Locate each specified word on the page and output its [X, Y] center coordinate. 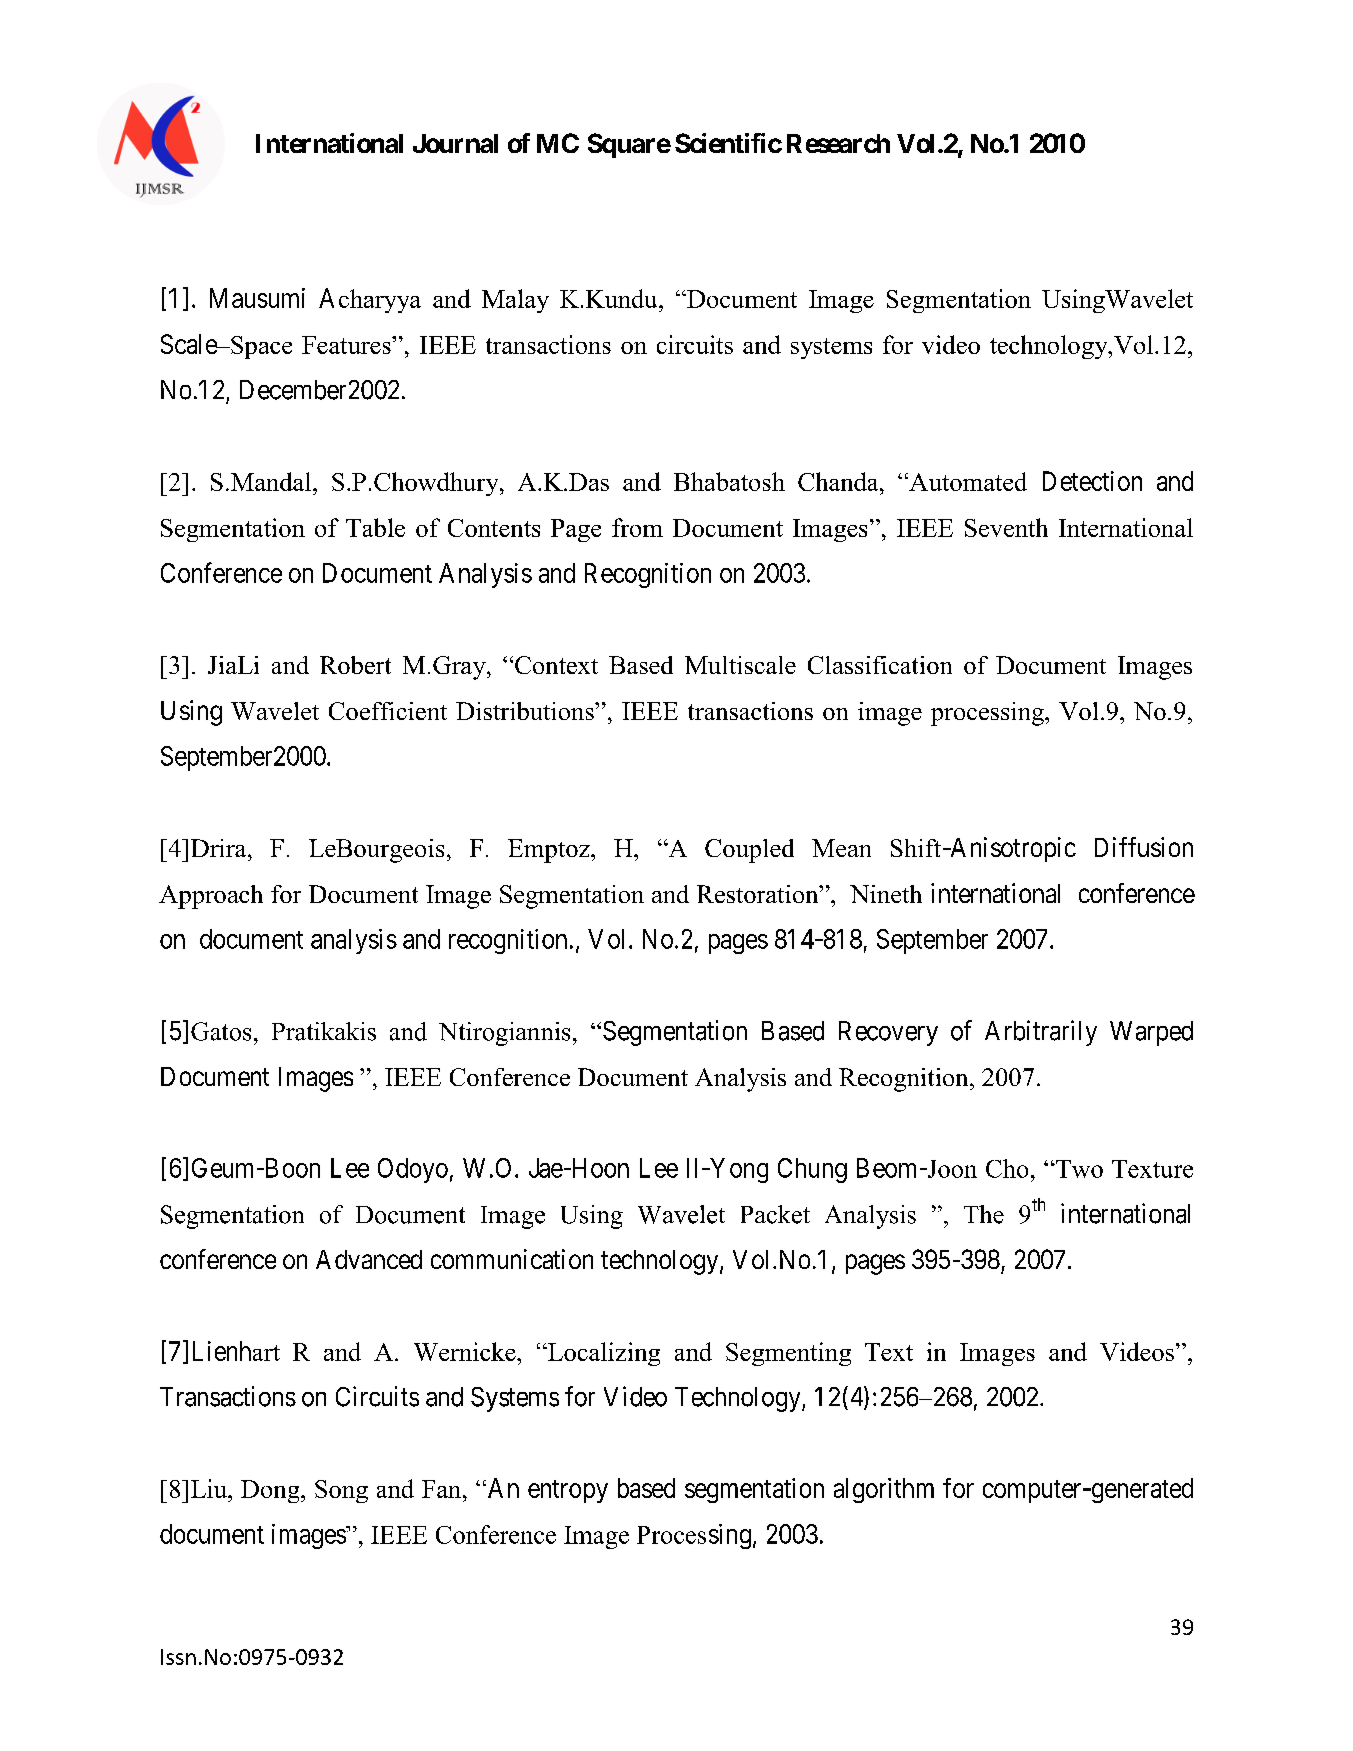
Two [1078, 1169]
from [637, 527]
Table [375, 527]
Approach [211, 897]
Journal [455, 143]
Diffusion [1144, 847]
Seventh [1006, 527]
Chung [812, 1170]
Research [838, 143]
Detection [1092, 481]
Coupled [749, 851]
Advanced [369, 1259]
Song [341, 1491]
